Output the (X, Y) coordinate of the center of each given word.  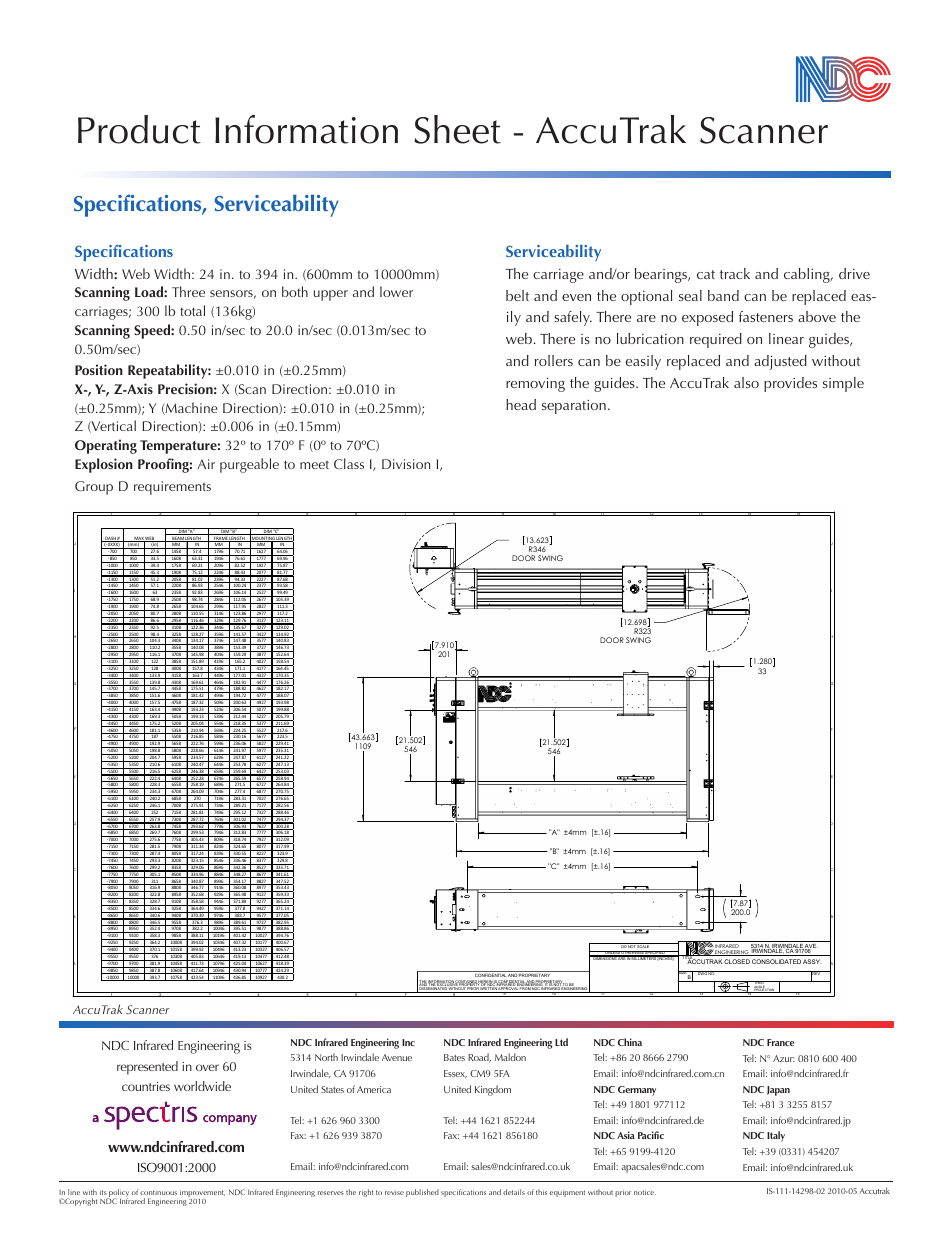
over (207, 1067)
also (746, 382)
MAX (138, 539)
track (735, 273)
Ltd (561, 1042)
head (521, 404)
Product (139, 129)
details (514, 1192)
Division (406, 464)
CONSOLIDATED (776, 961)
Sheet (457, 129)
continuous (158, 1192)
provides (790, 384)
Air (206, 464)
